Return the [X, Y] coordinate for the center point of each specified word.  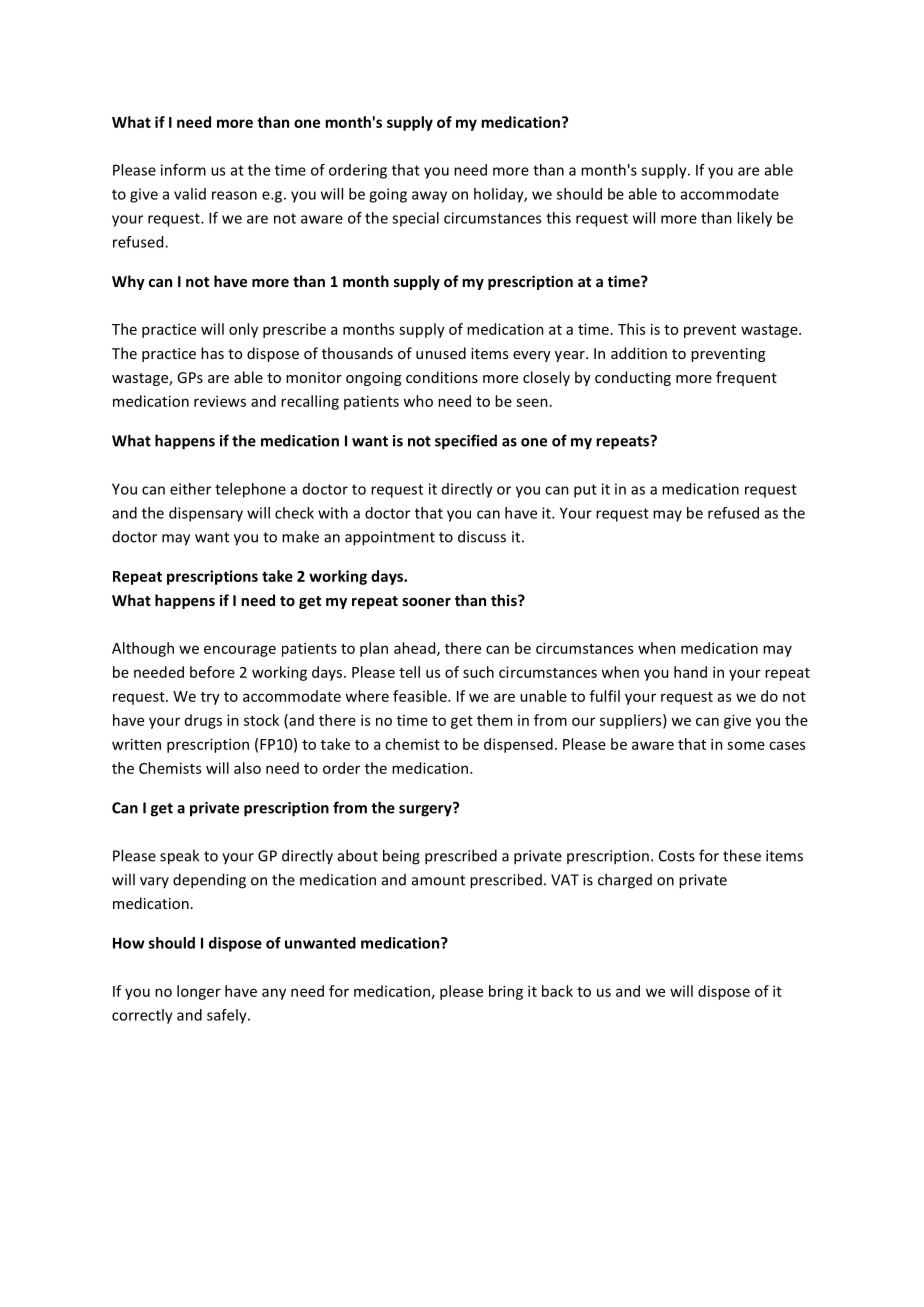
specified [466, 442]
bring [506, 992]
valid [190, 194]
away [429, 197]
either [190, 489]
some [746, 745]
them [494, 720]
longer [199, 992]
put [585, 491]
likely [754, 219]
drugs [203, 721]
